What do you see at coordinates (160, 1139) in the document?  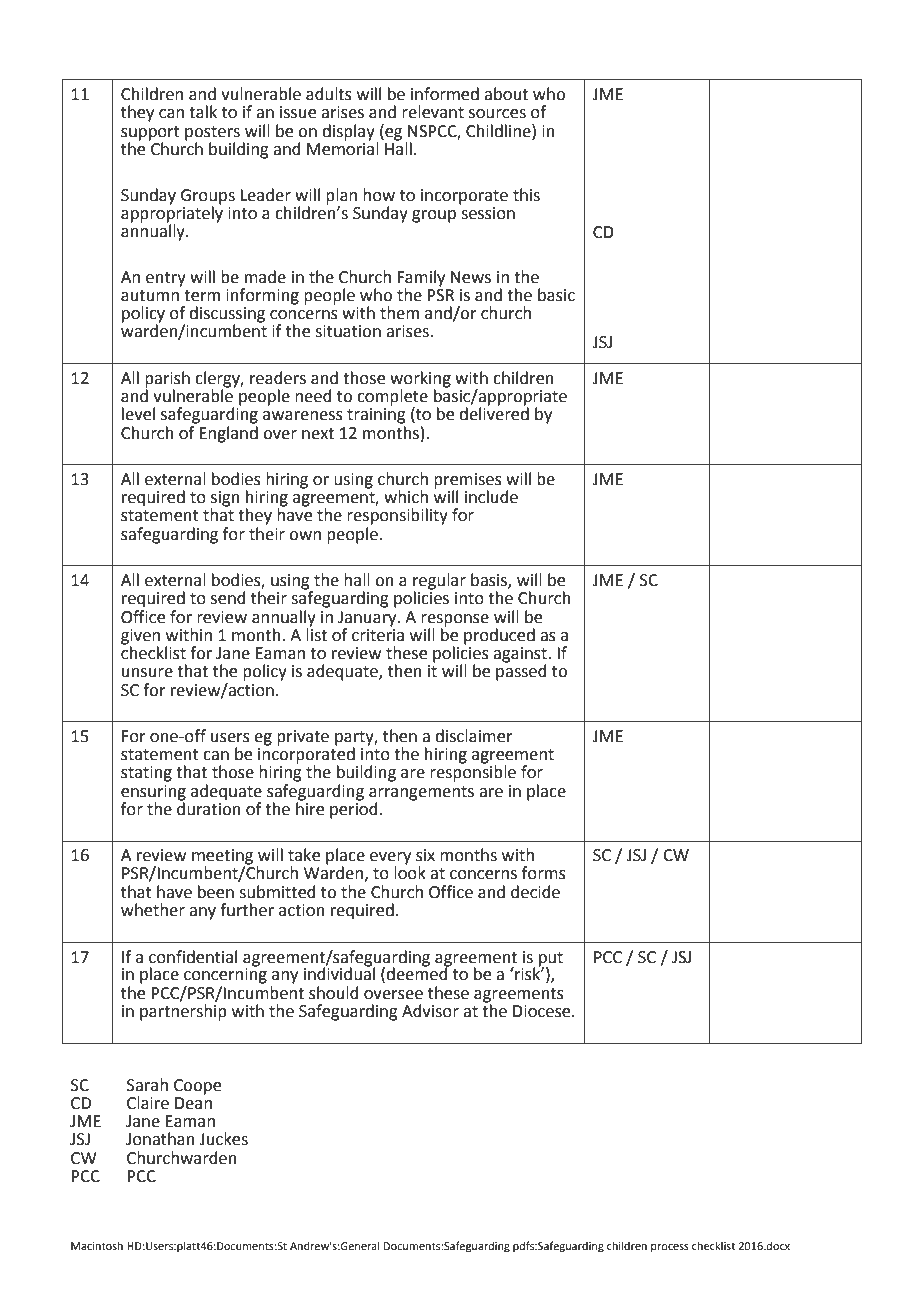 I see `Jonathan` at bounding box center [160, 1139].
